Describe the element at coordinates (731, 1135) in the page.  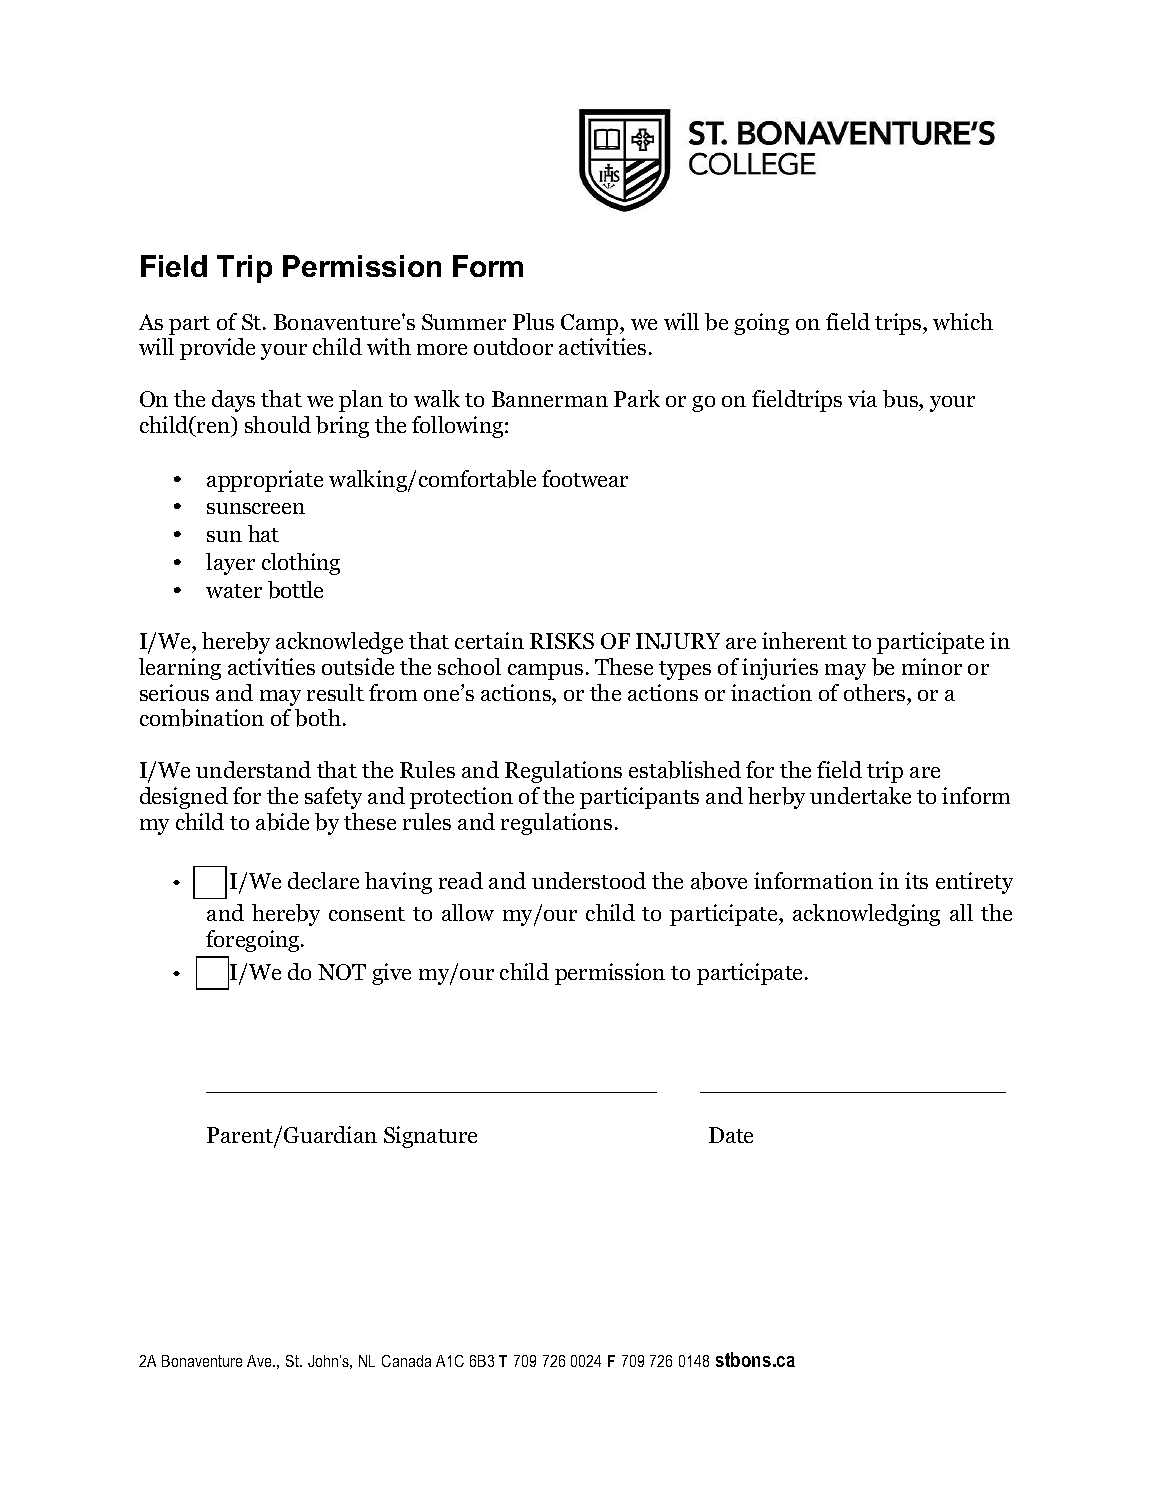
I see `Date` at that location.
